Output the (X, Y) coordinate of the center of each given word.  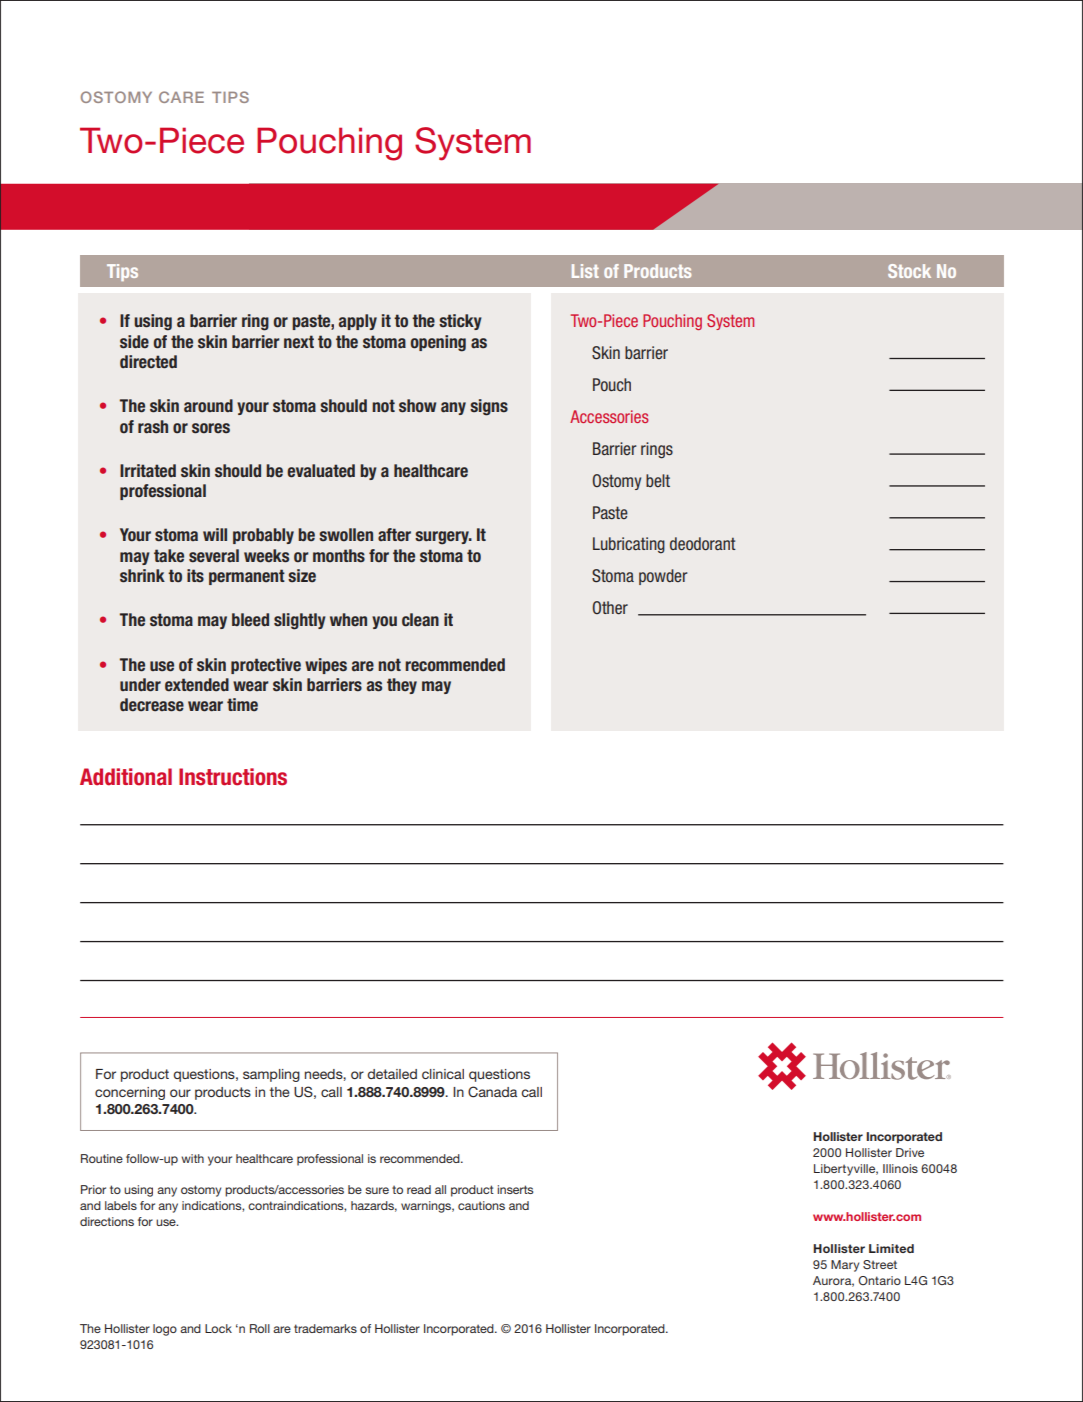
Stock (909, 271)
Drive (910, 1152)
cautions (481, 1205)
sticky (460, 322)
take (169, 556)
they (402, 686)
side (134, 342)
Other (610, 608)
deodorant (703, 544)
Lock (218, 1328)
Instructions (233, 777)
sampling (271, 1075)
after (394, 535)
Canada (492, 1092)
